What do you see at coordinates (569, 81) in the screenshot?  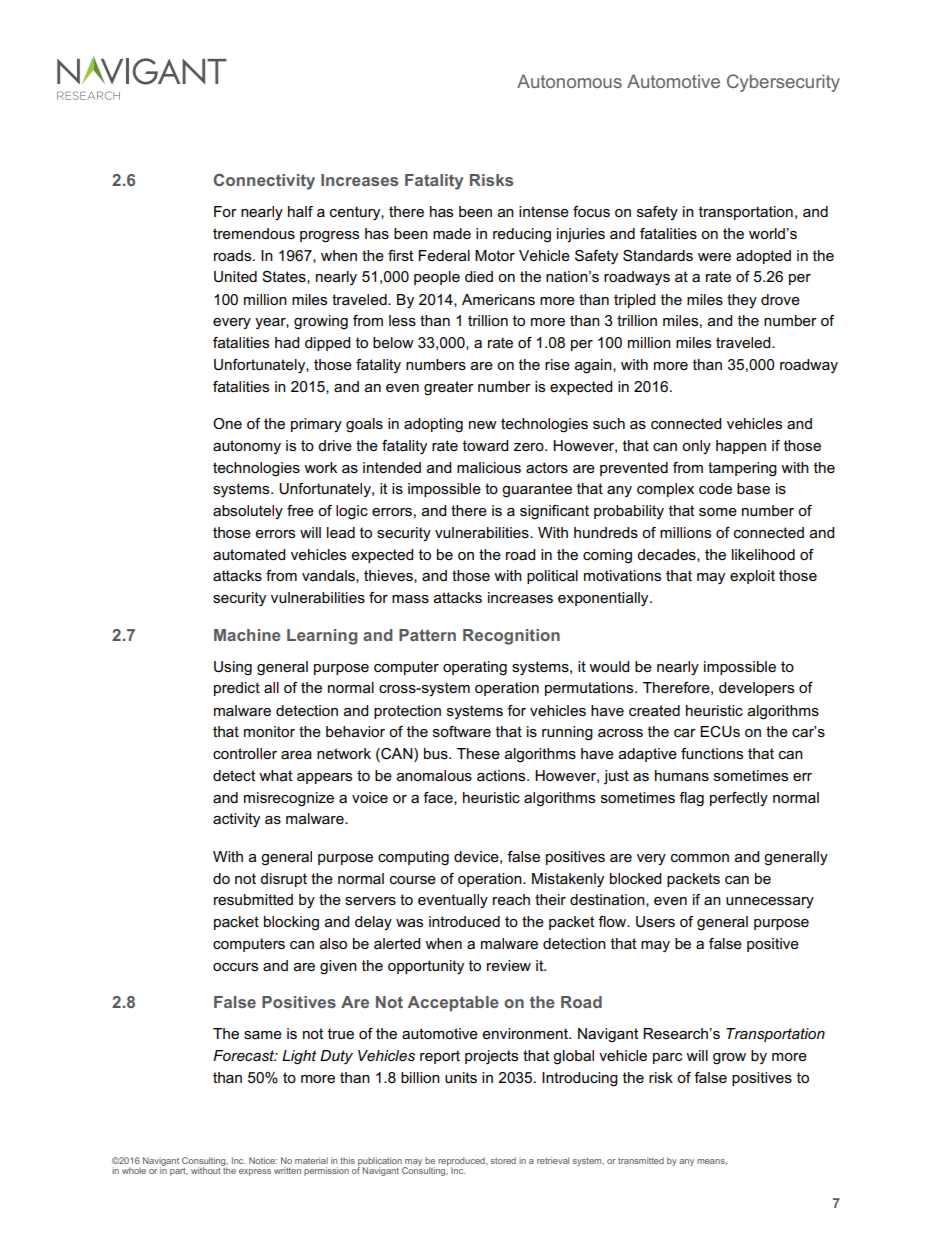 I see `Autonomous` at bounding box center [569, 81].
